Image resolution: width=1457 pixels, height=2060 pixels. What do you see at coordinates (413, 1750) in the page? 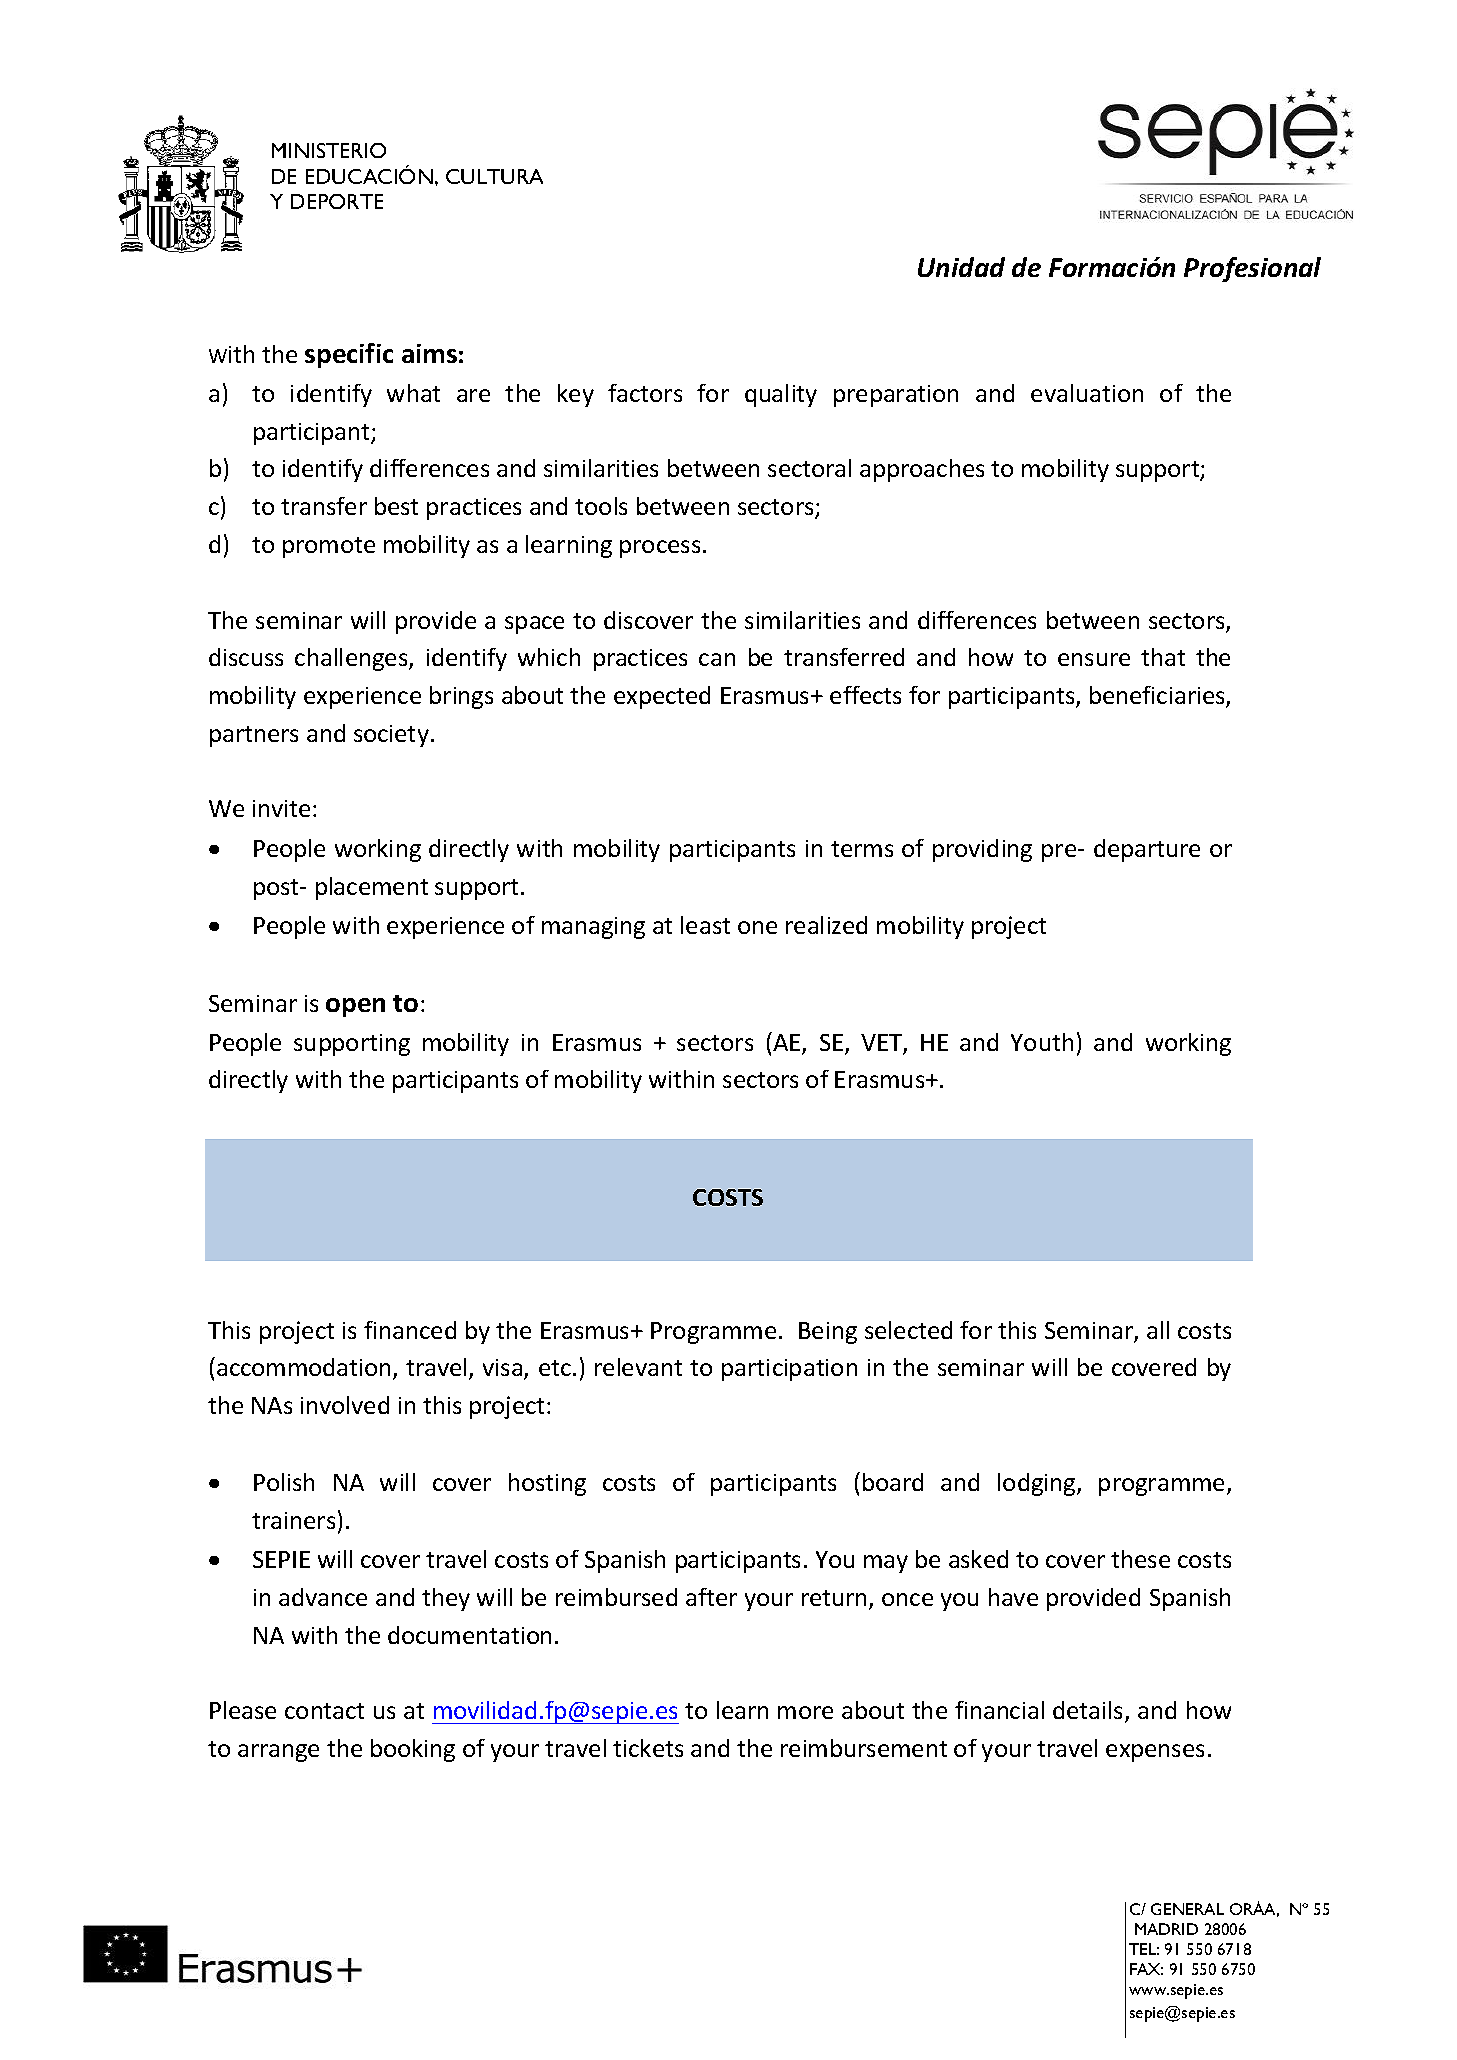
I see `booking` at bounding box center [413, 1750].
